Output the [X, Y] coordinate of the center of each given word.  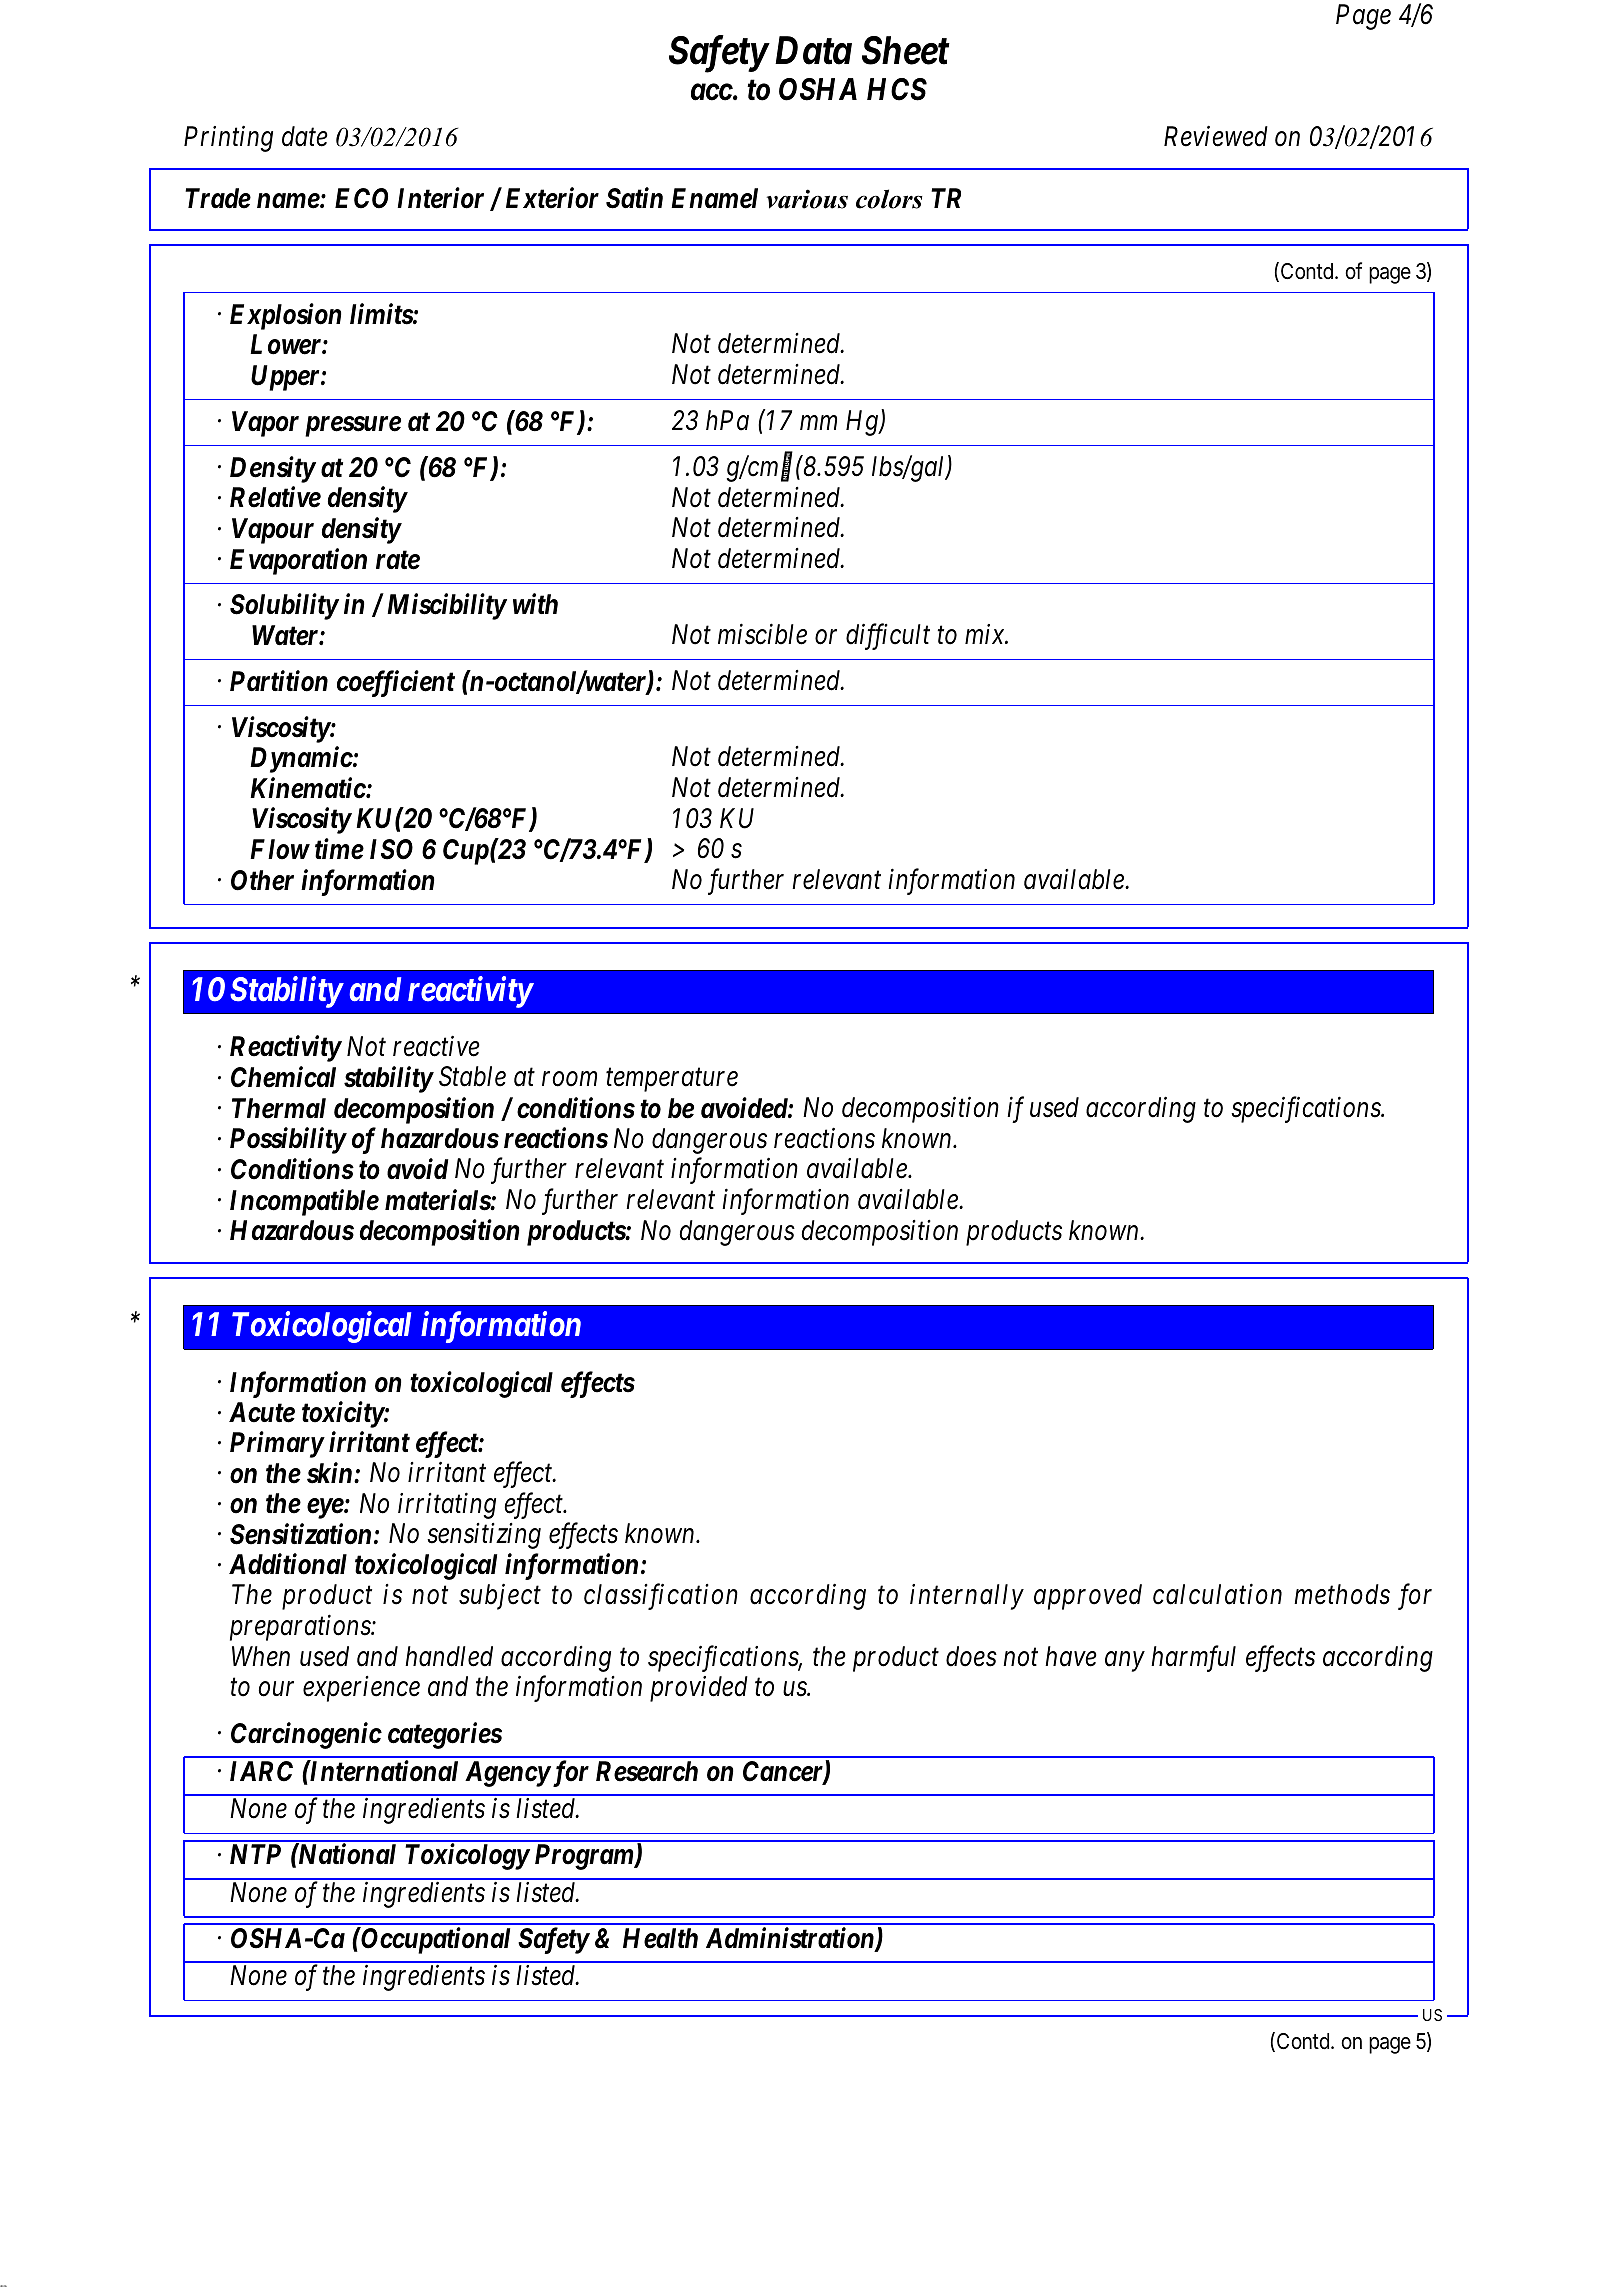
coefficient [396, 683]
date [305, 136]
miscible [762, 634]
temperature [672, 1081]
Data [813, 51]
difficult [888, 637]
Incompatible [304, 1202]
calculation [1217, 1594]
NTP [255, 1854]
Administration [791, 1939]
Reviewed [1216, 136]
